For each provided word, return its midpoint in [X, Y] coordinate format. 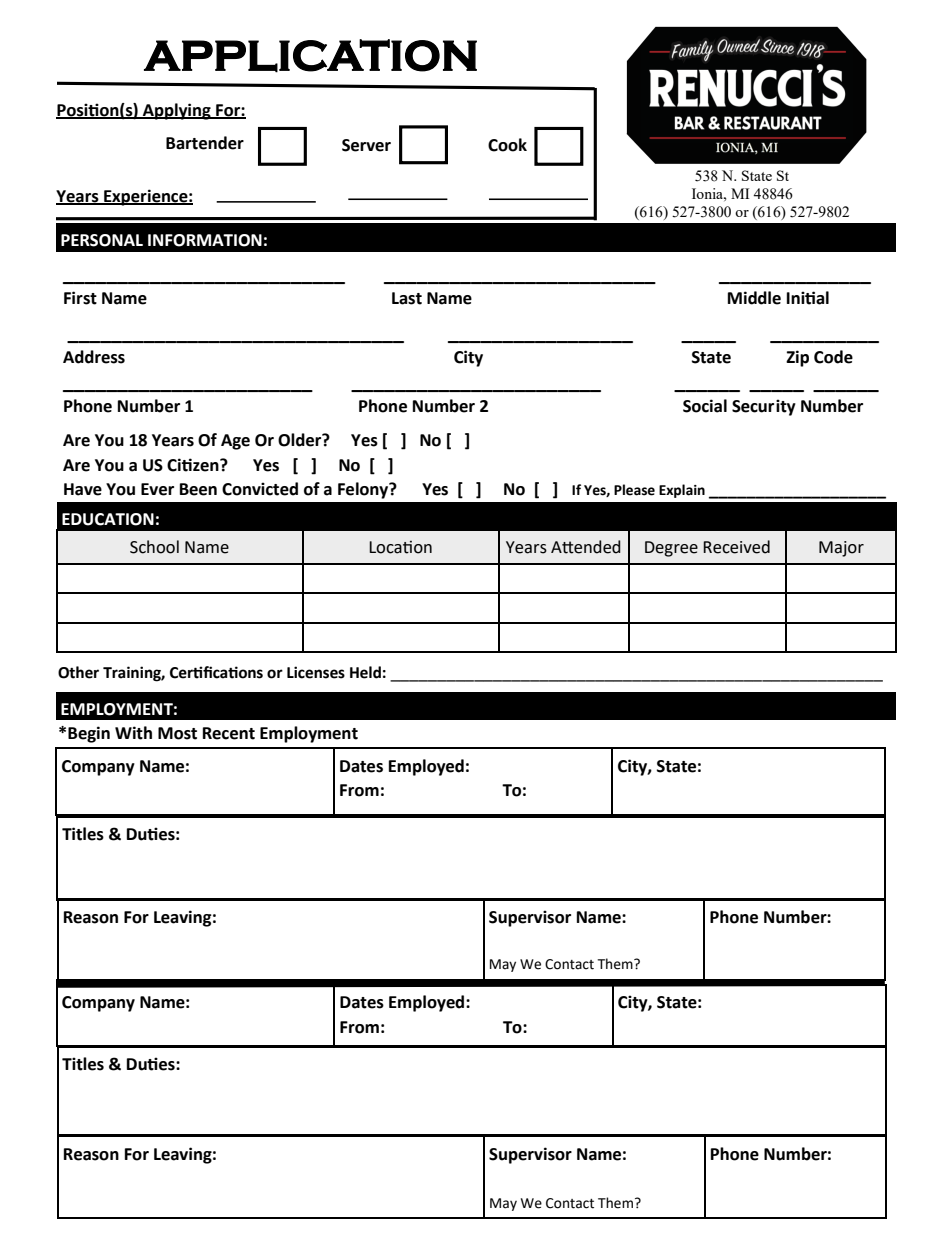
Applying [177, 111]
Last [407, 298]
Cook [507, 145]
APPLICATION [310, 56]
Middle [754, 298]
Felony [364, 490]
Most [177, 733]
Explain [682, 491]
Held [365, 672]
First [80, 298]
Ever [157, 489]
